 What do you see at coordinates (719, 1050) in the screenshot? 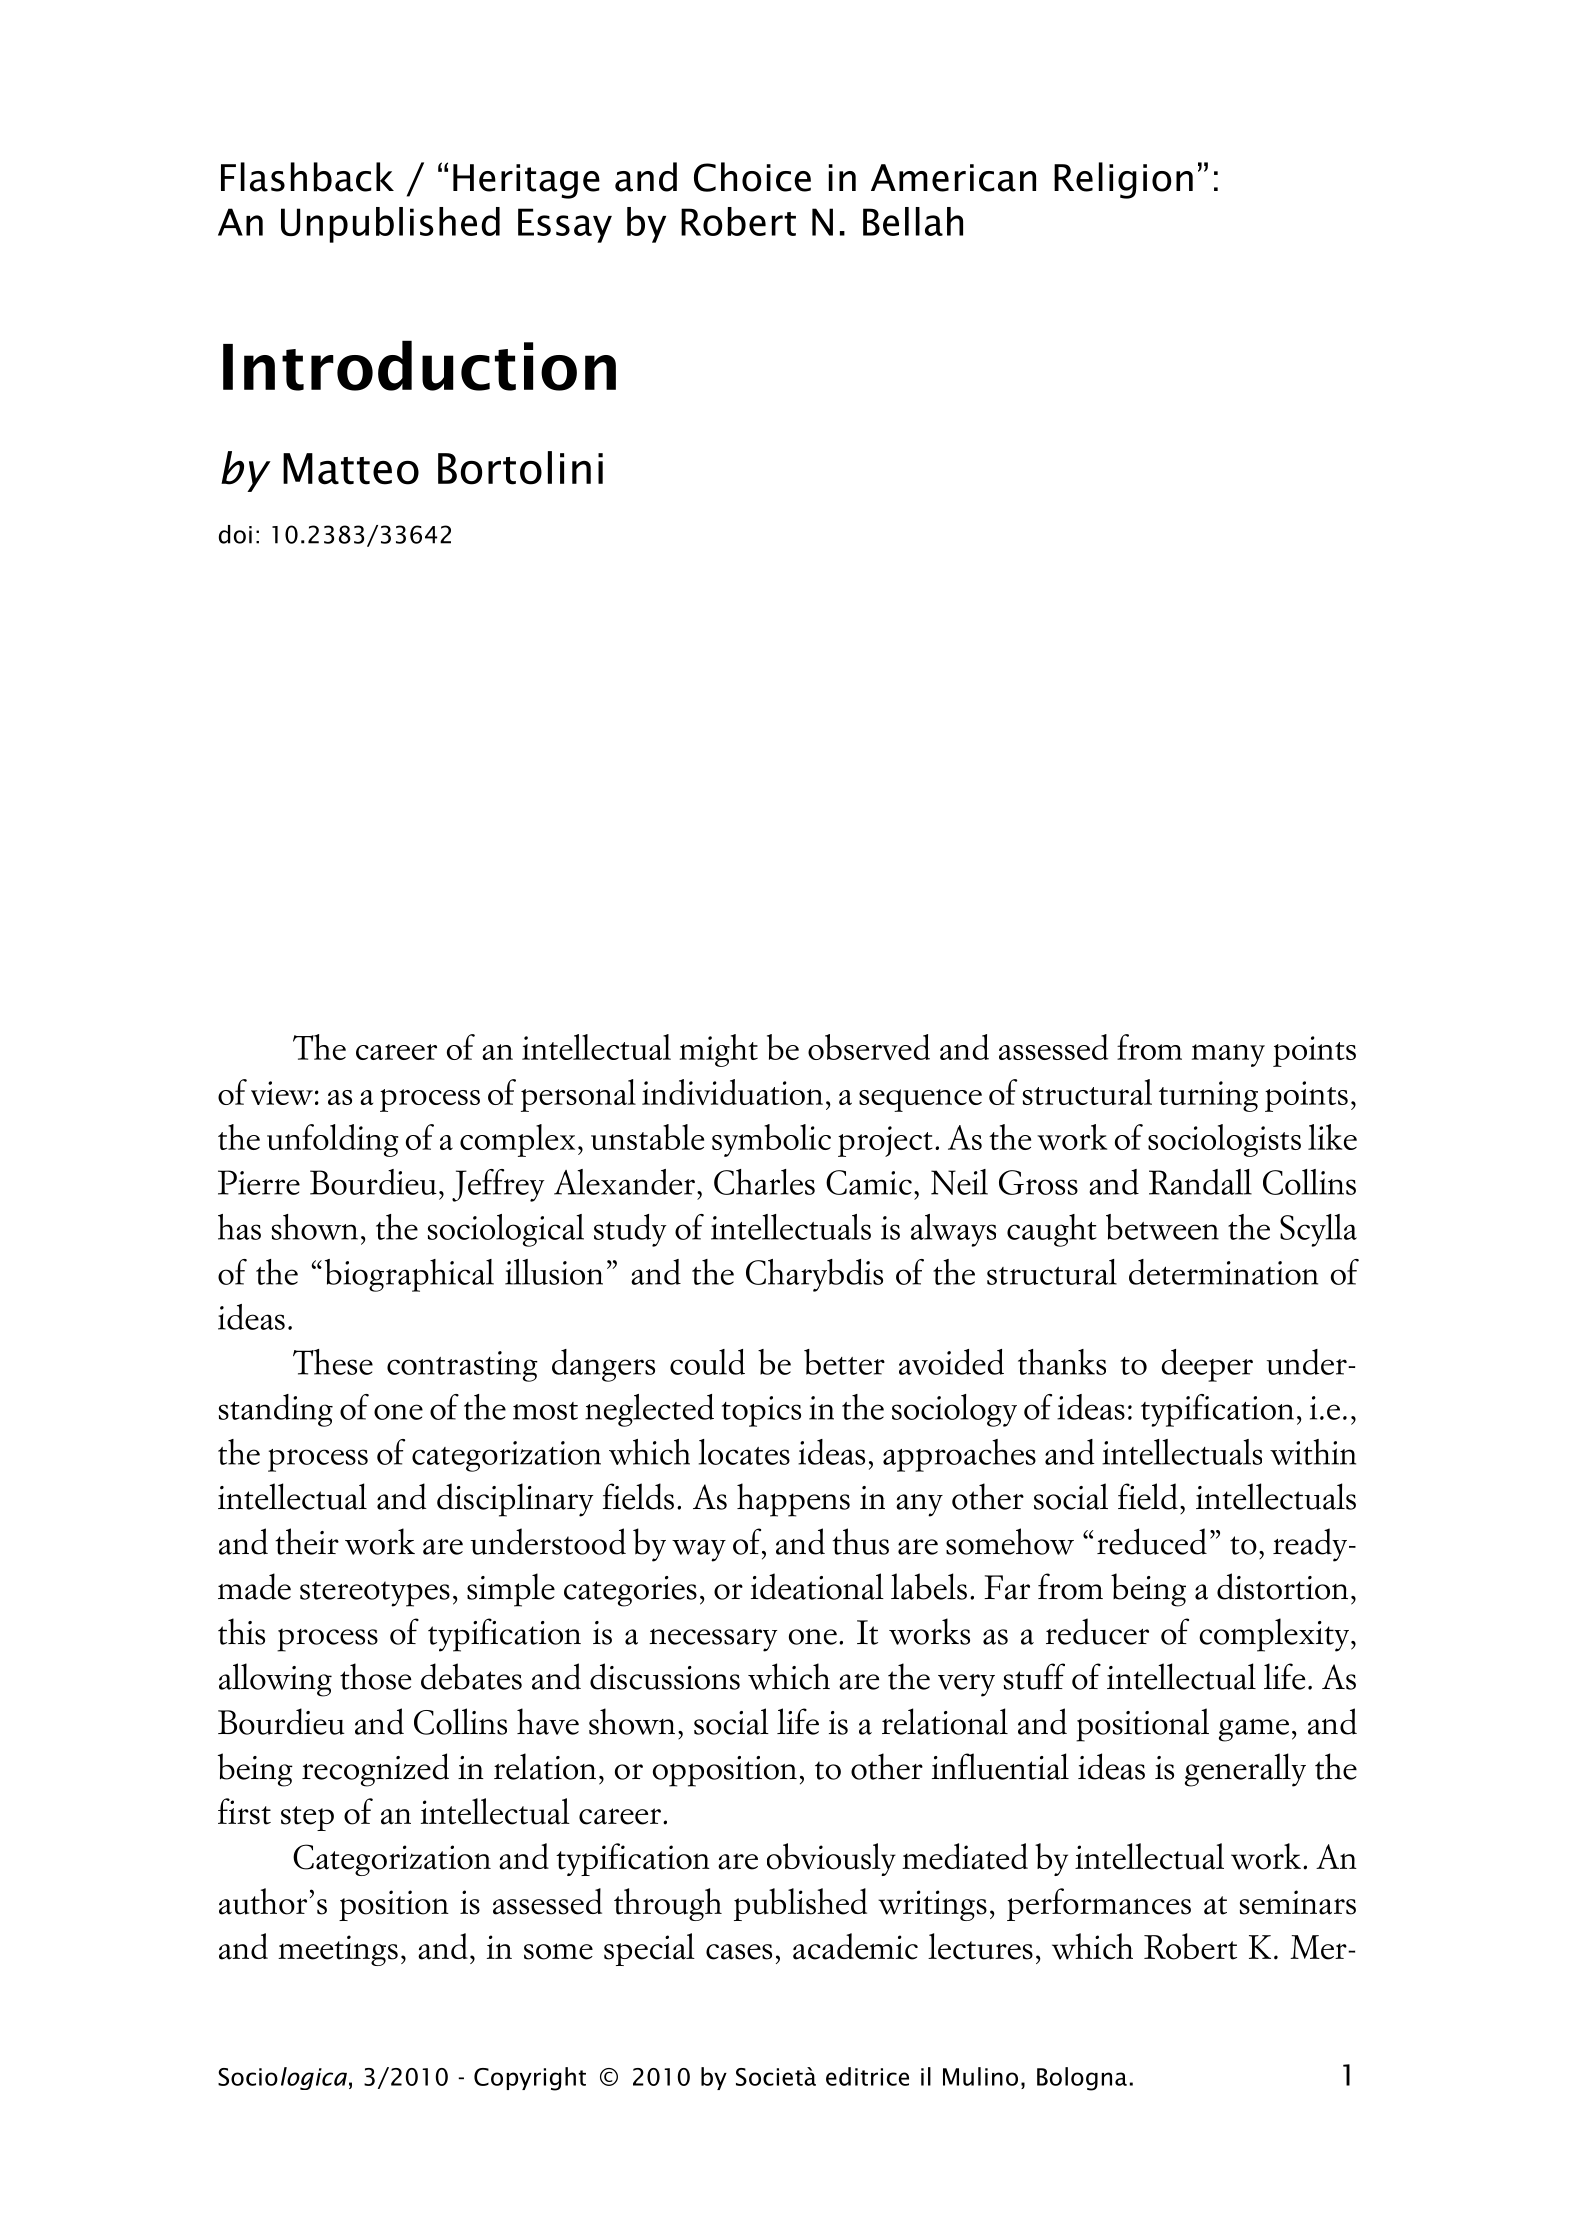
I see `might` at bounding box center [719, 1050].
